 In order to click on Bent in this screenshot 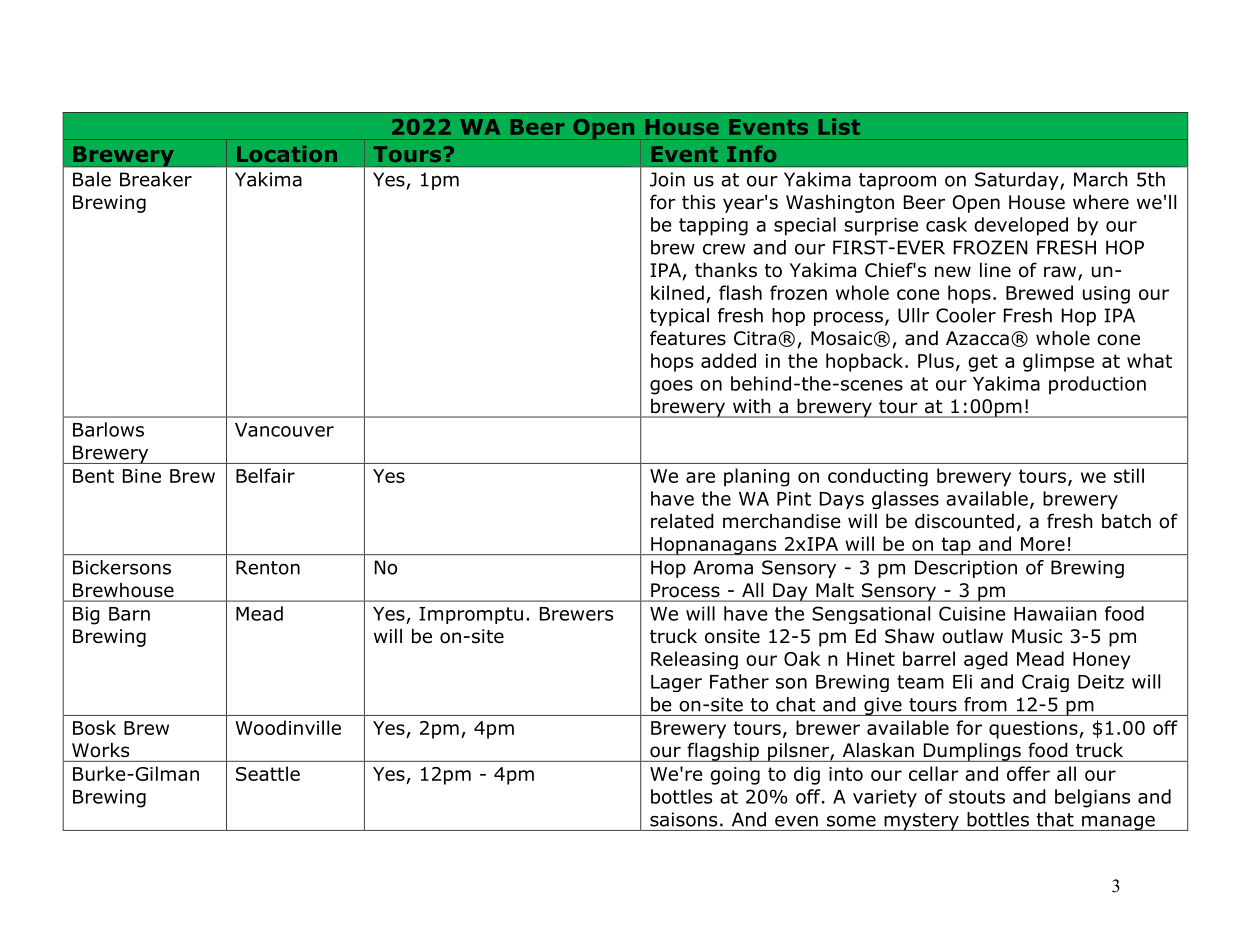, I will do `click(93, 476)`.
